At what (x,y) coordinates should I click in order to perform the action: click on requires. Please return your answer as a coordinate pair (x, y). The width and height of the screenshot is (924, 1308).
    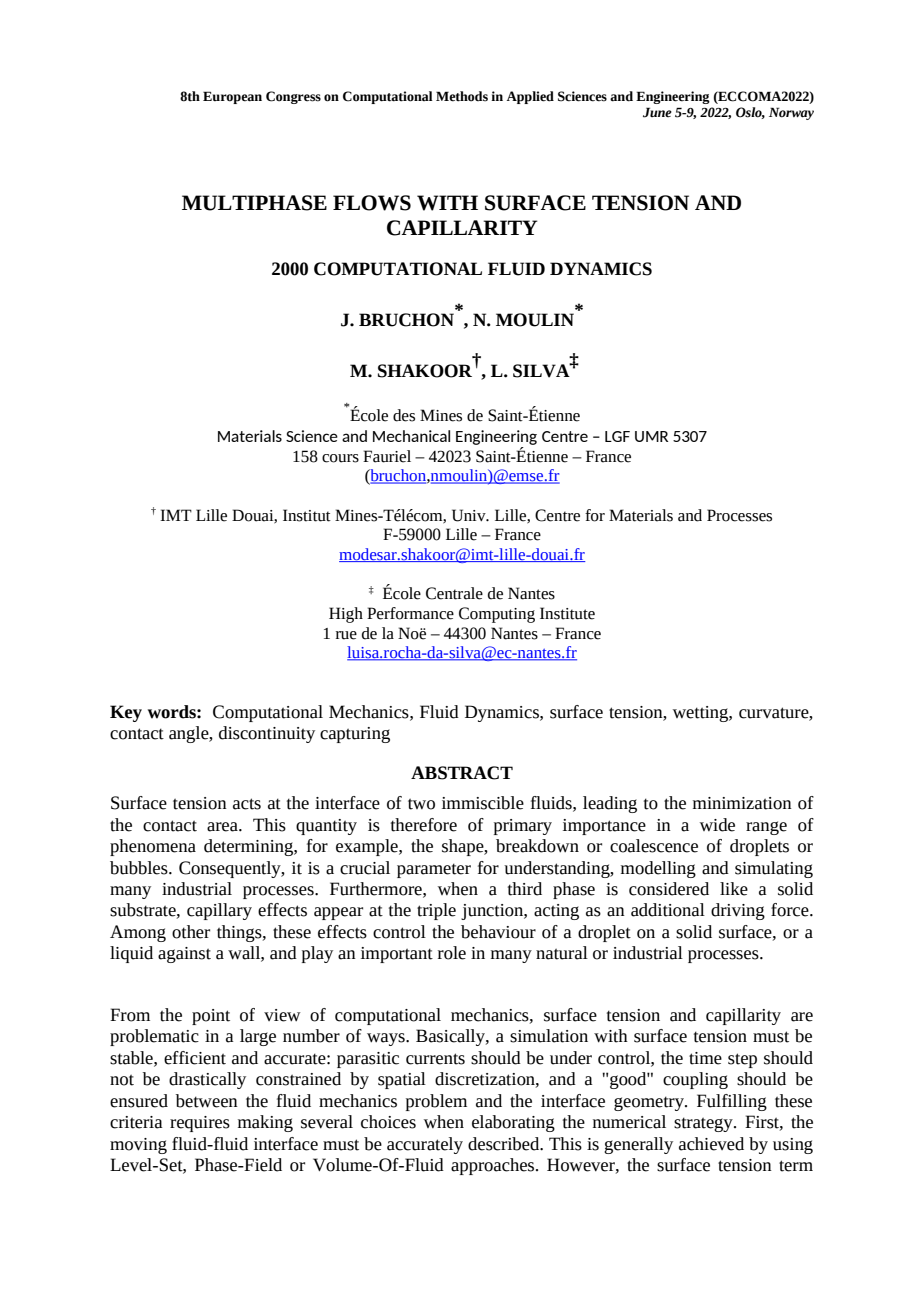
    Looking at the image, I should click on (200, 1124).
